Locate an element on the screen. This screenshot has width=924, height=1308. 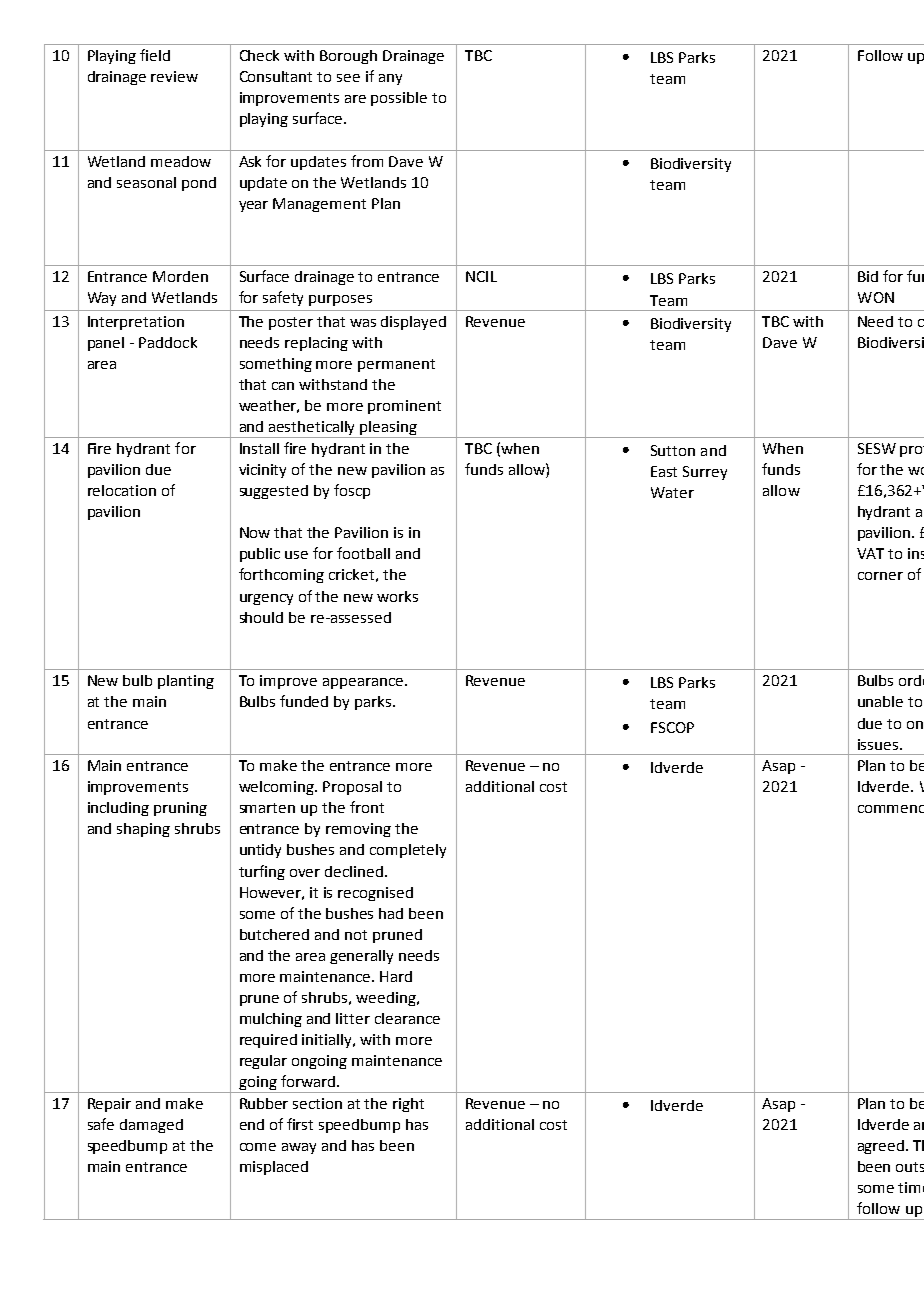
possible is located at coordinates (399, 99).
